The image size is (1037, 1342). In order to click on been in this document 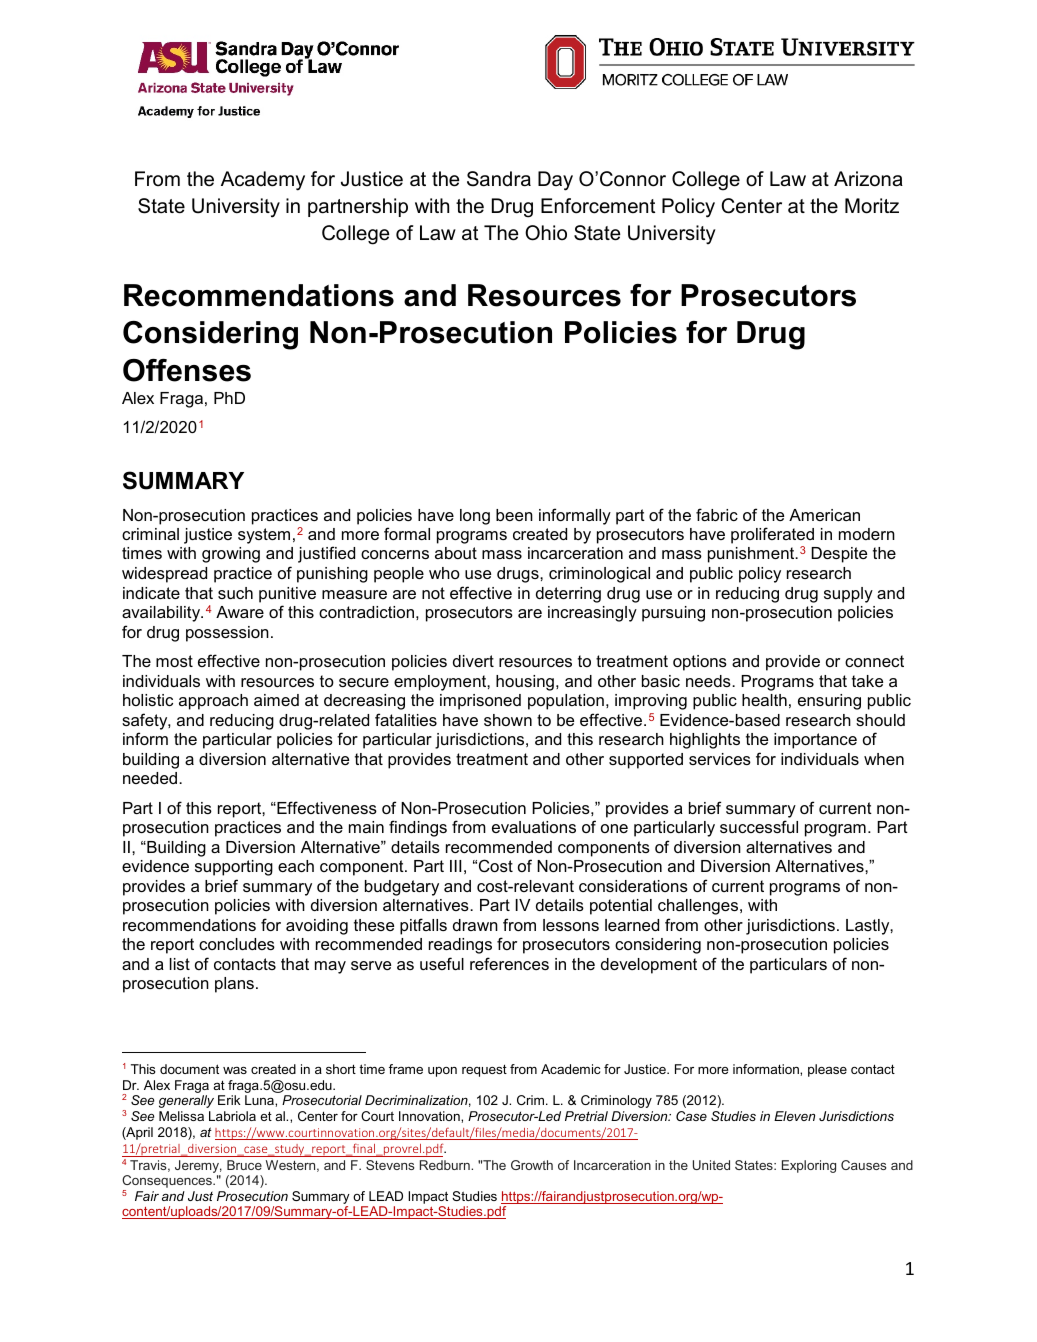, I will do `click(514, 515)`.
